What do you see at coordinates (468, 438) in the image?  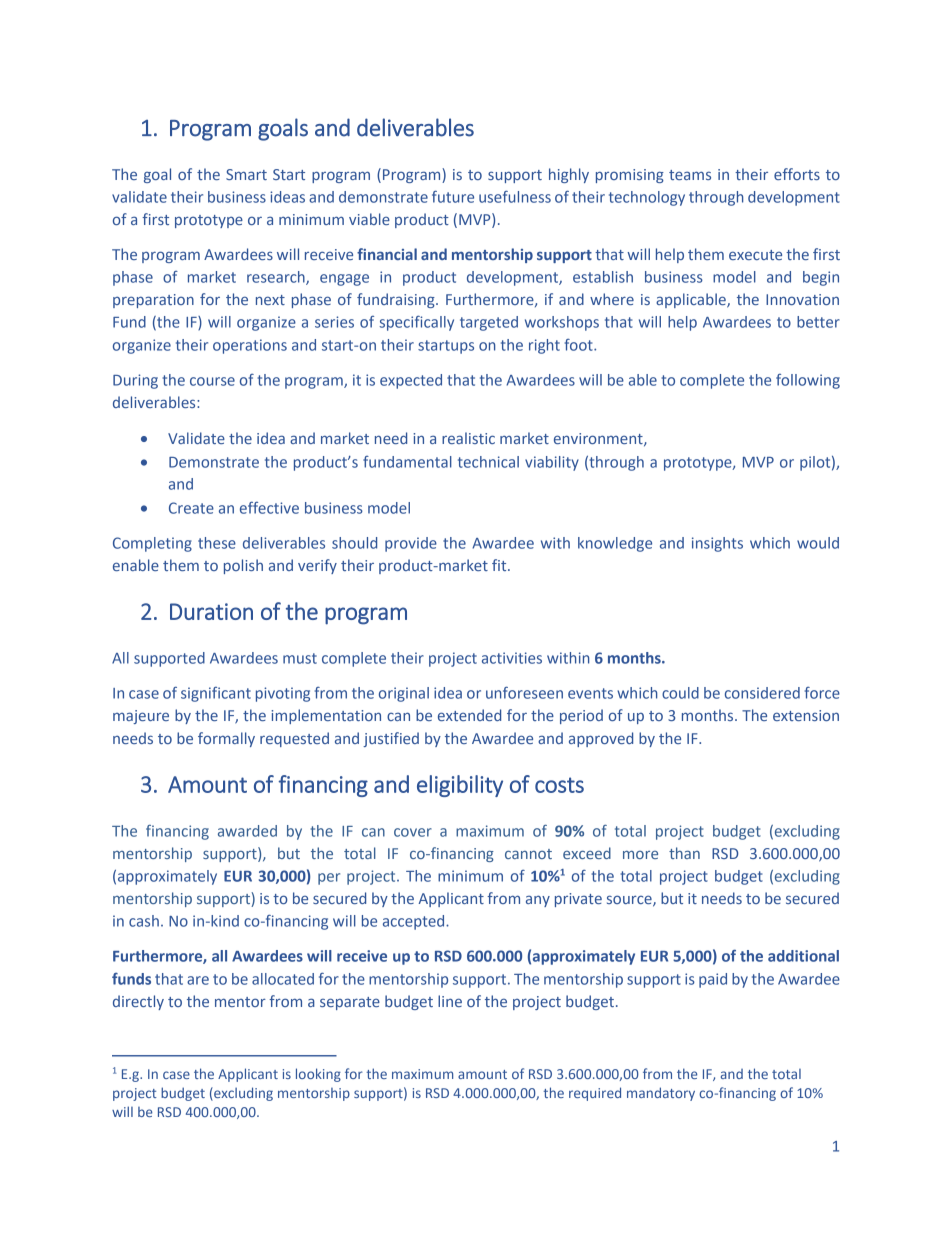 I see `realistic` at bounding box center [468, 438].
